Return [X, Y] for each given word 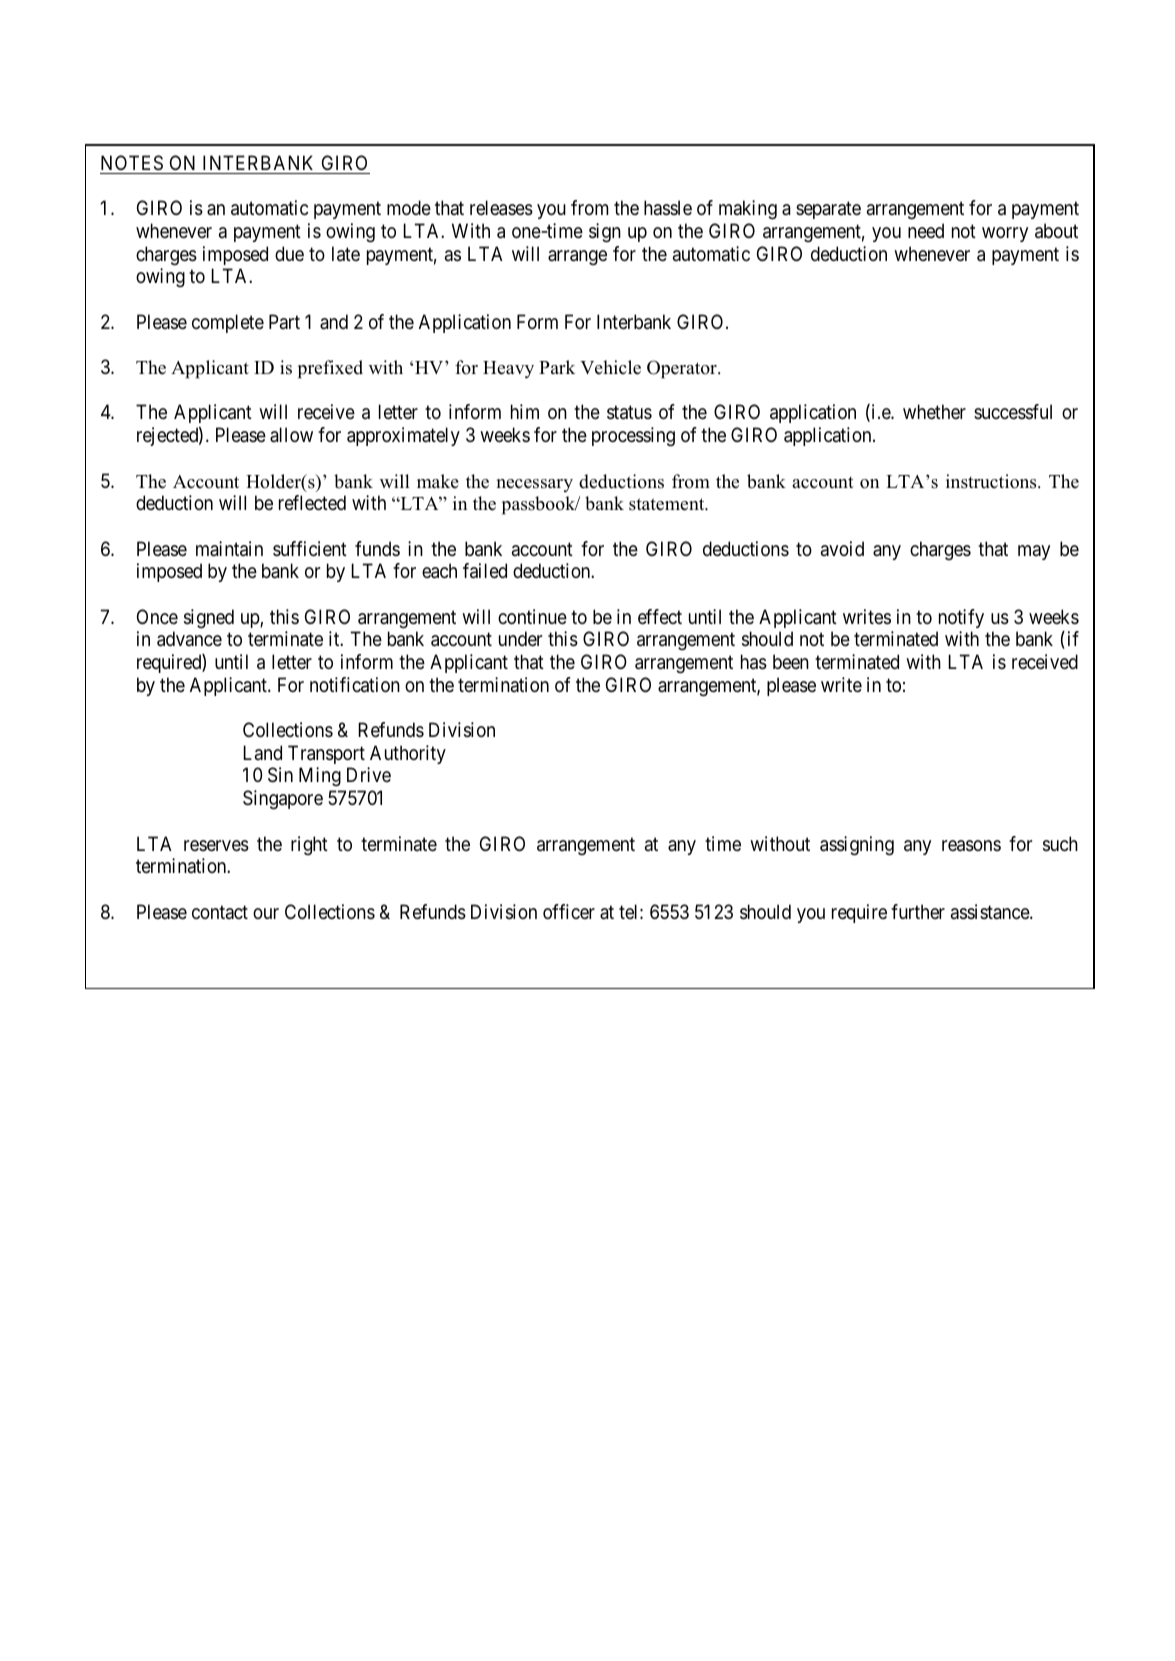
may [1034, 552]
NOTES [132, 163]
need [926, 231]
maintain [229, 549]
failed [485, 571]
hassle [668, 208]
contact [220, 912]
